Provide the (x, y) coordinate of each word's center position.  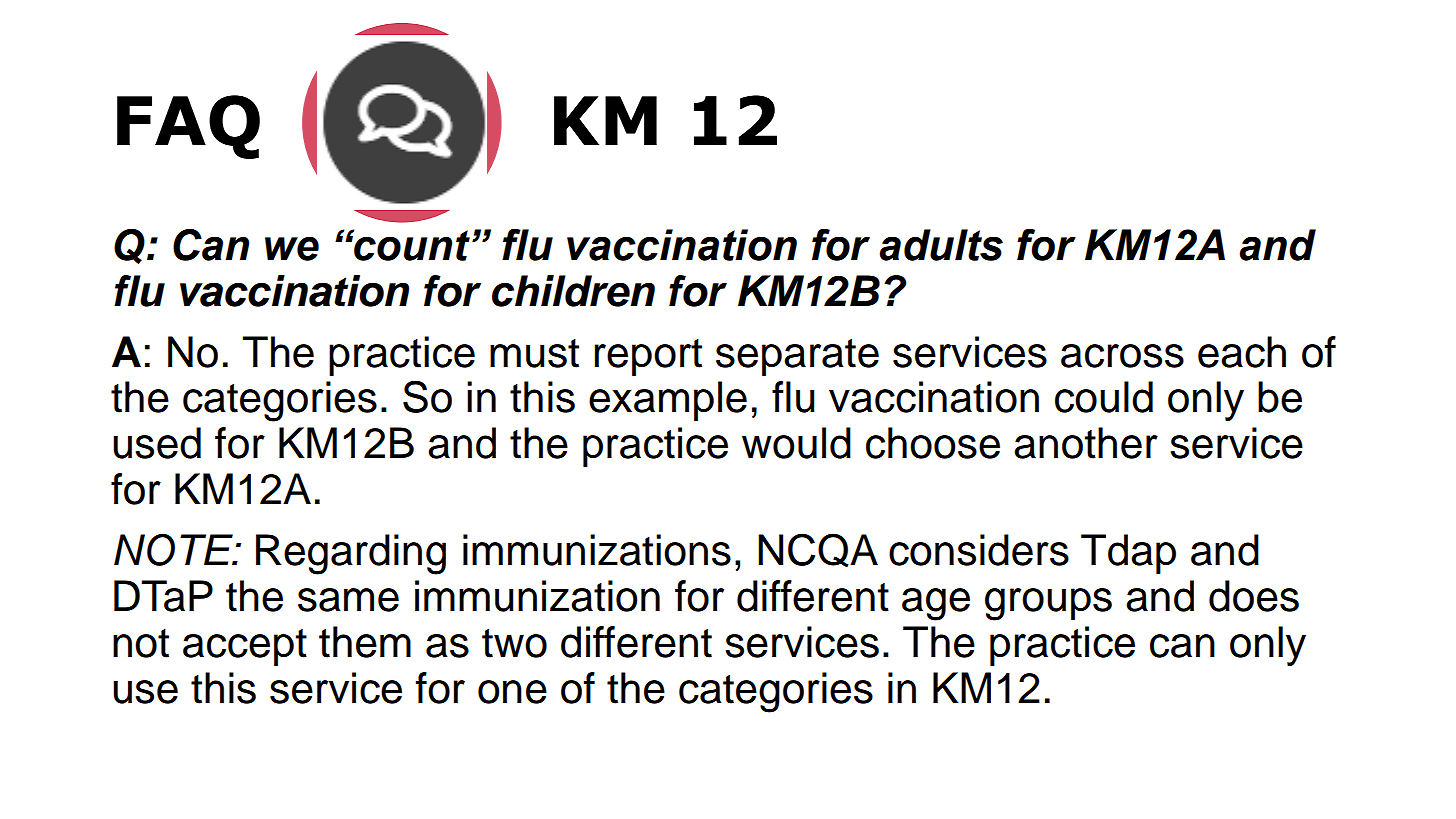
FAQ (188, 127)
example (668, 401)
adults (941, 245)
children (573, 291)
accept (245, 647)
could (1104, 397)
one (512, 692)
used (157, 443)
